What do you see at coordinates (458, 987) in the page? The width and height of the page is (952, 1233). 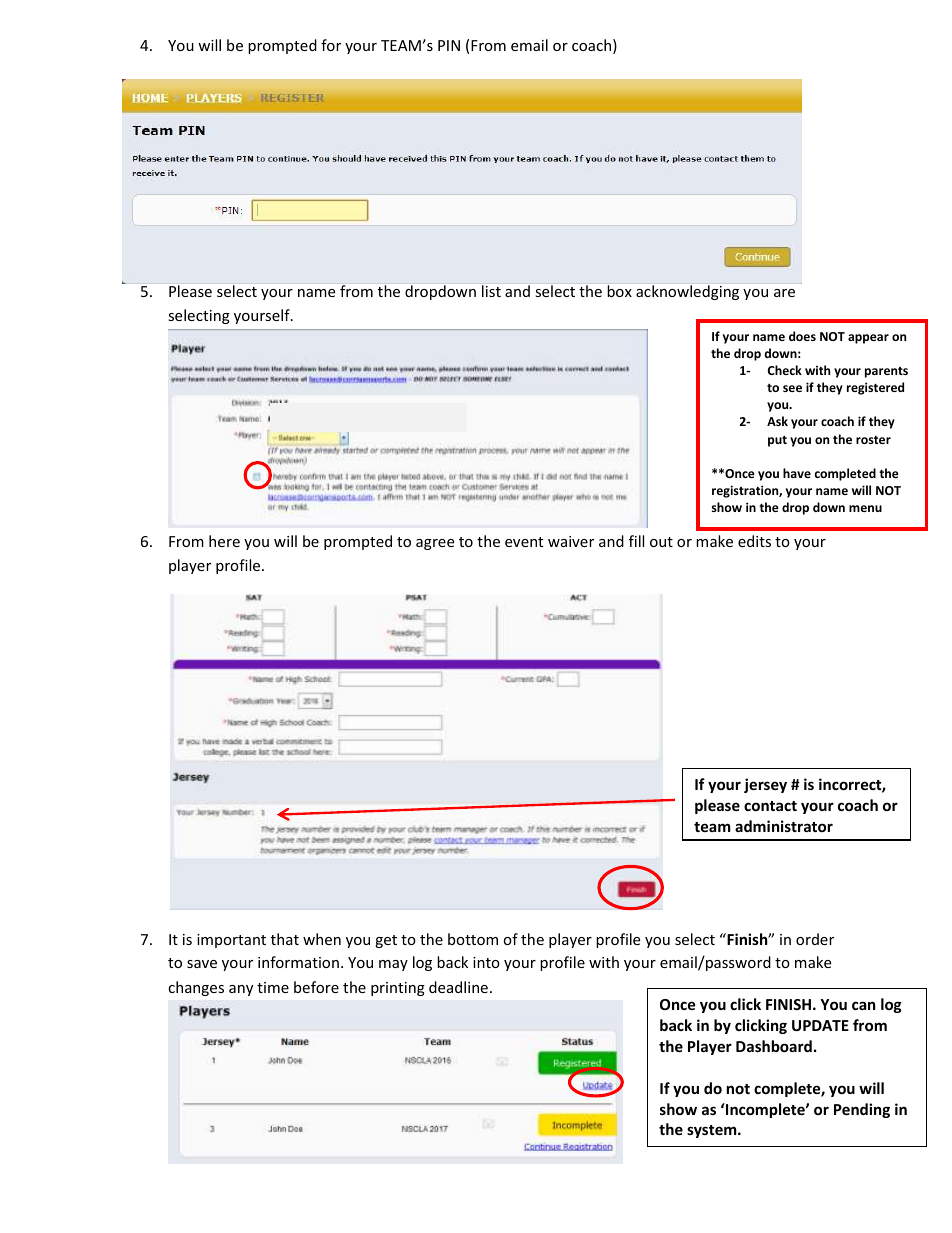 I see `deadline` at bounding box center [458, 987].
